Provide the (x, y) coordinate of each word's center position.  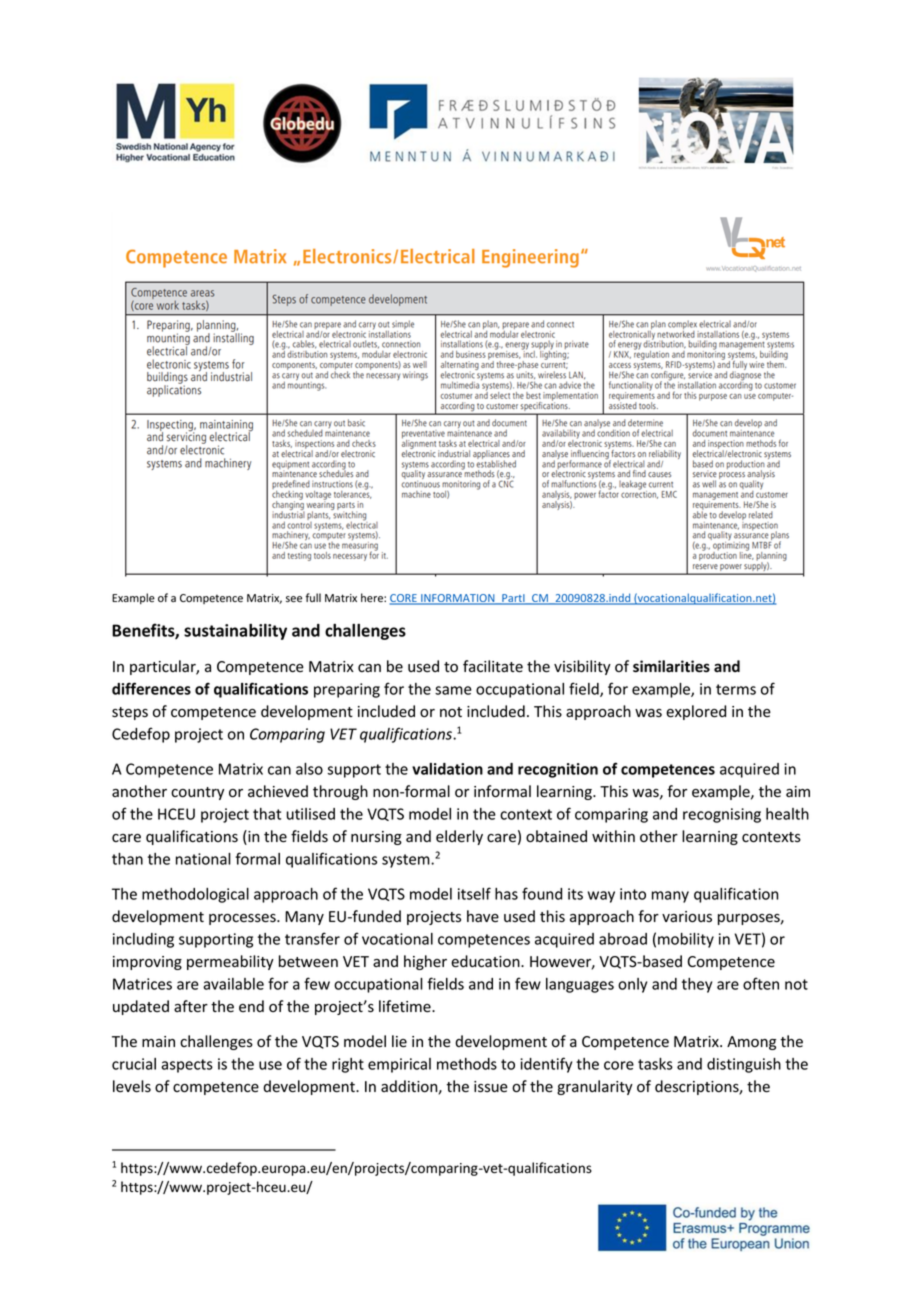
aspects (187, 1066)
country (197, 793)
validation (447, 769)
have (483, 916)
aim (798, 791)
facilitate (493, 666)
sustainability (235, 631)
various (687, 917)
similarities (671, 666)
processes (243, 919)
